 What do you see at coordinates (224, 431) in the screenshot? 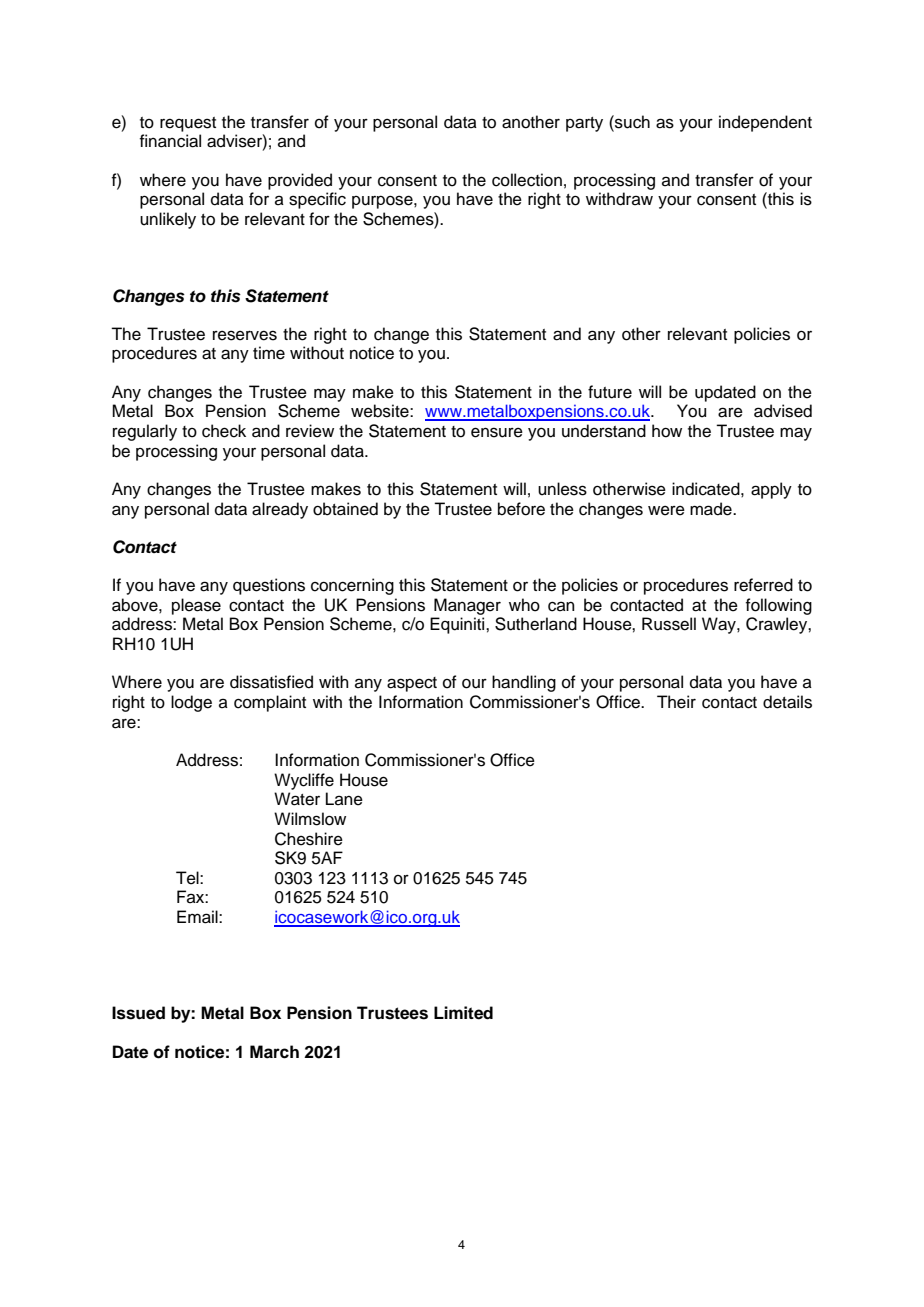
I see `check` at bounding box center [224, 431].
